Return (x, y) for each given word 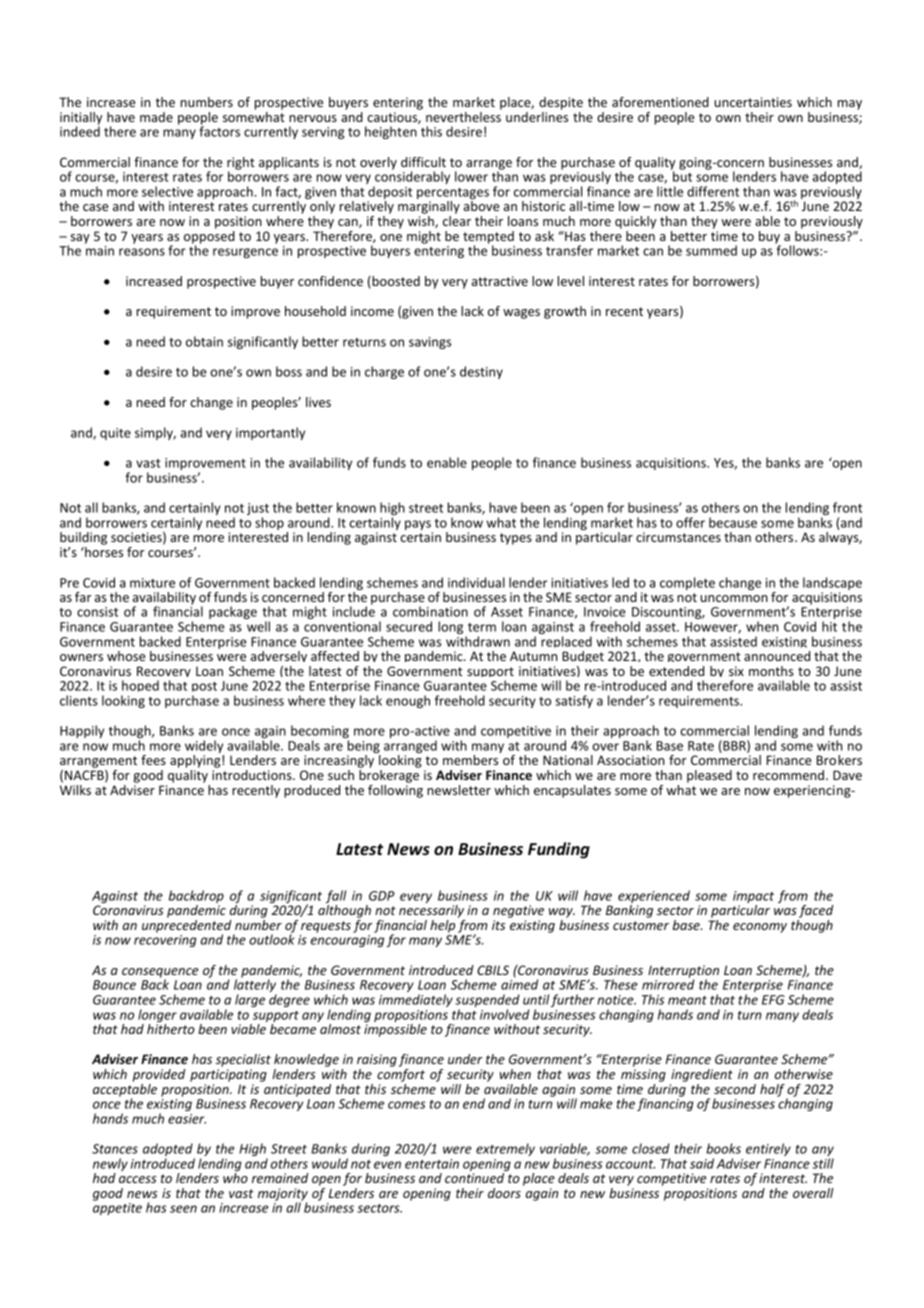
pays (419, 526)
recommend (788, 775)
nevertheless (463, 117)
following (395, 791)
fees (153, 760)
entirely (768, 1149)
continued (474, 1178)
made (156, 117)
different (713, 191)
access (138, 1179)
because (733, 522)
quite (115, 434)
